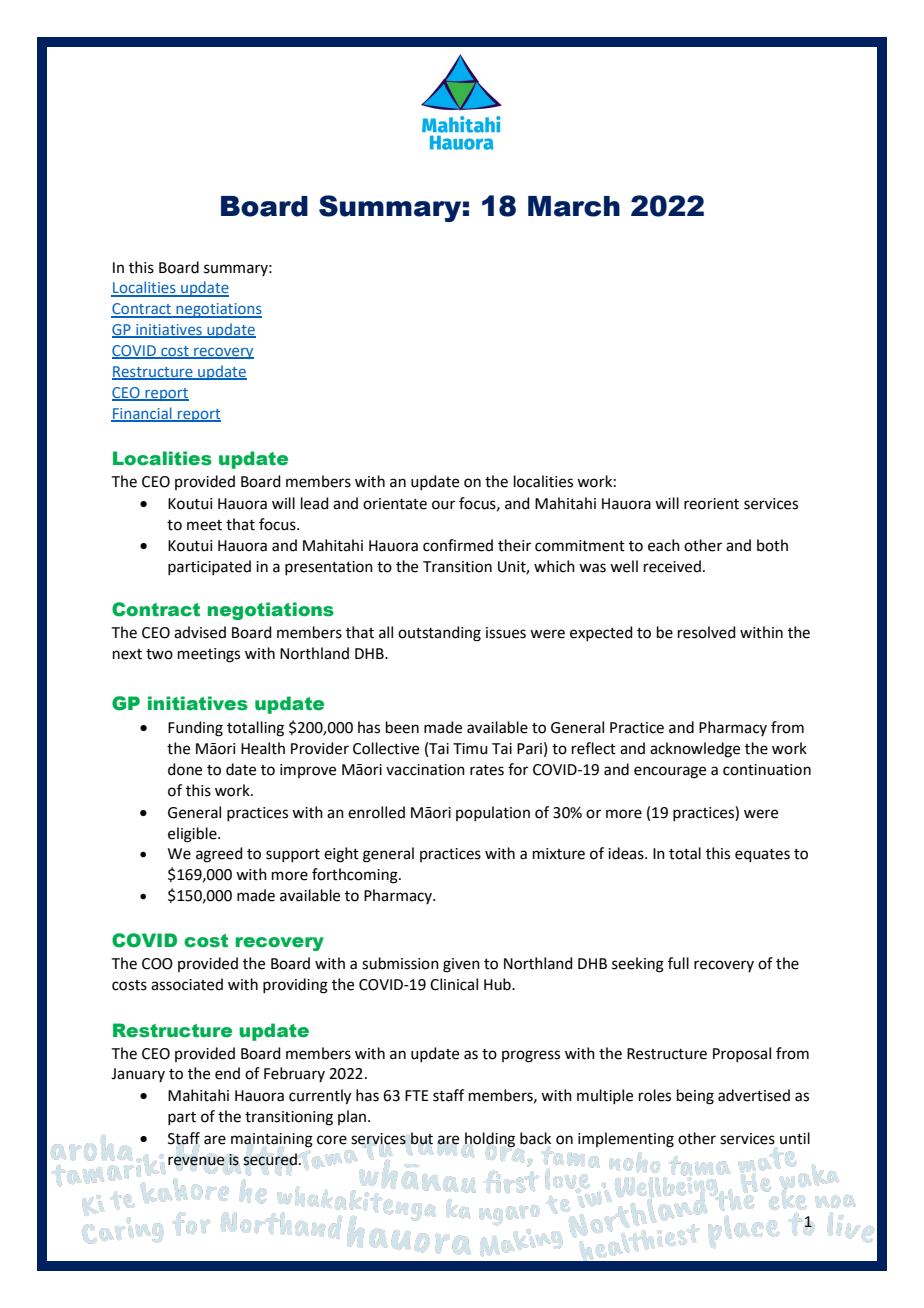  Describe the element at coordinates (142, 414) in the image. I see `Financial` at that location.
